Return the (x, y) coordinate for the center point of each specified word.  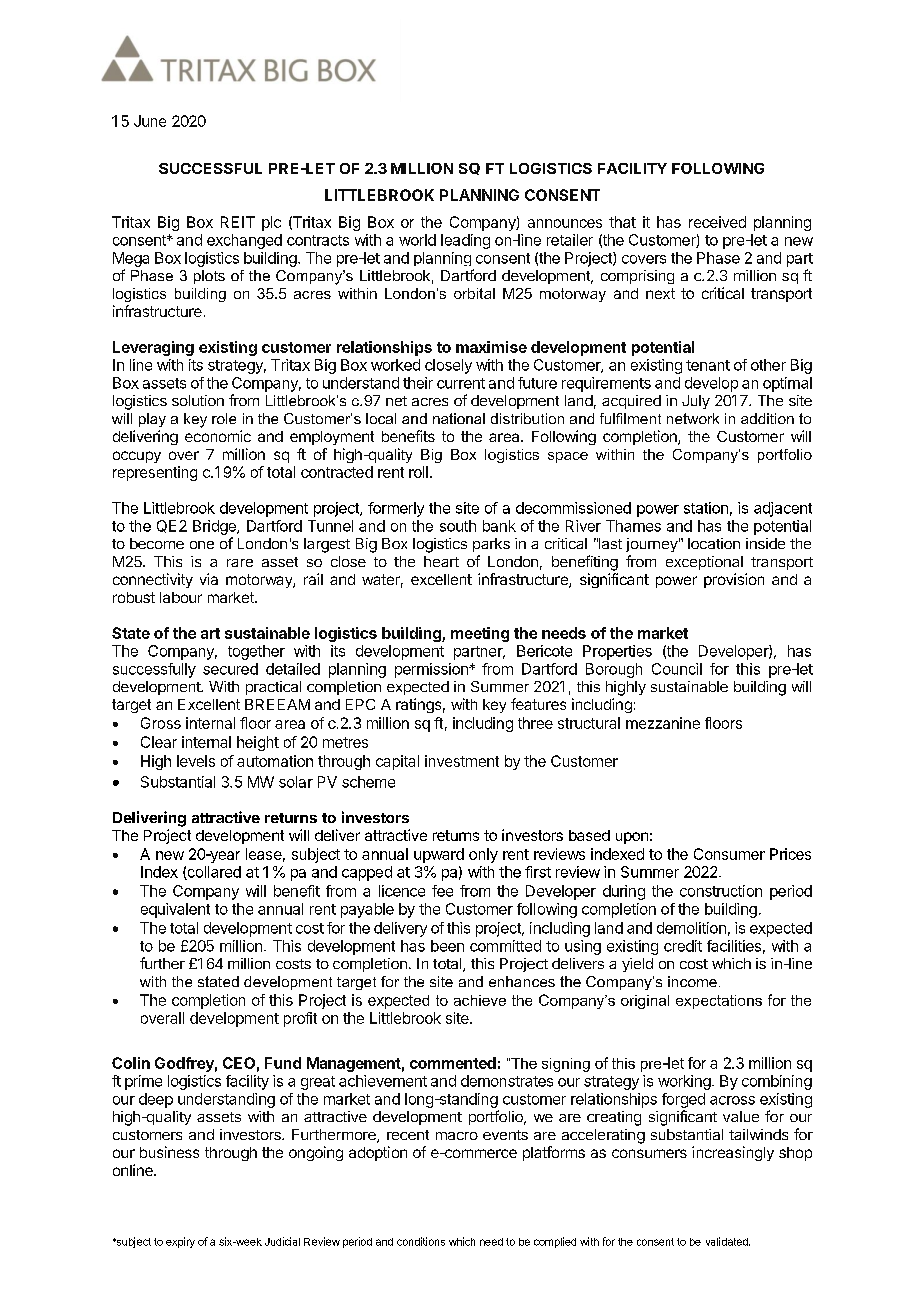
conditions (421, 1241)
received (717, 222)
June (150, 121)
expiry (180, 1242)
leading (465, 241)
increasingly (733, 1153)
